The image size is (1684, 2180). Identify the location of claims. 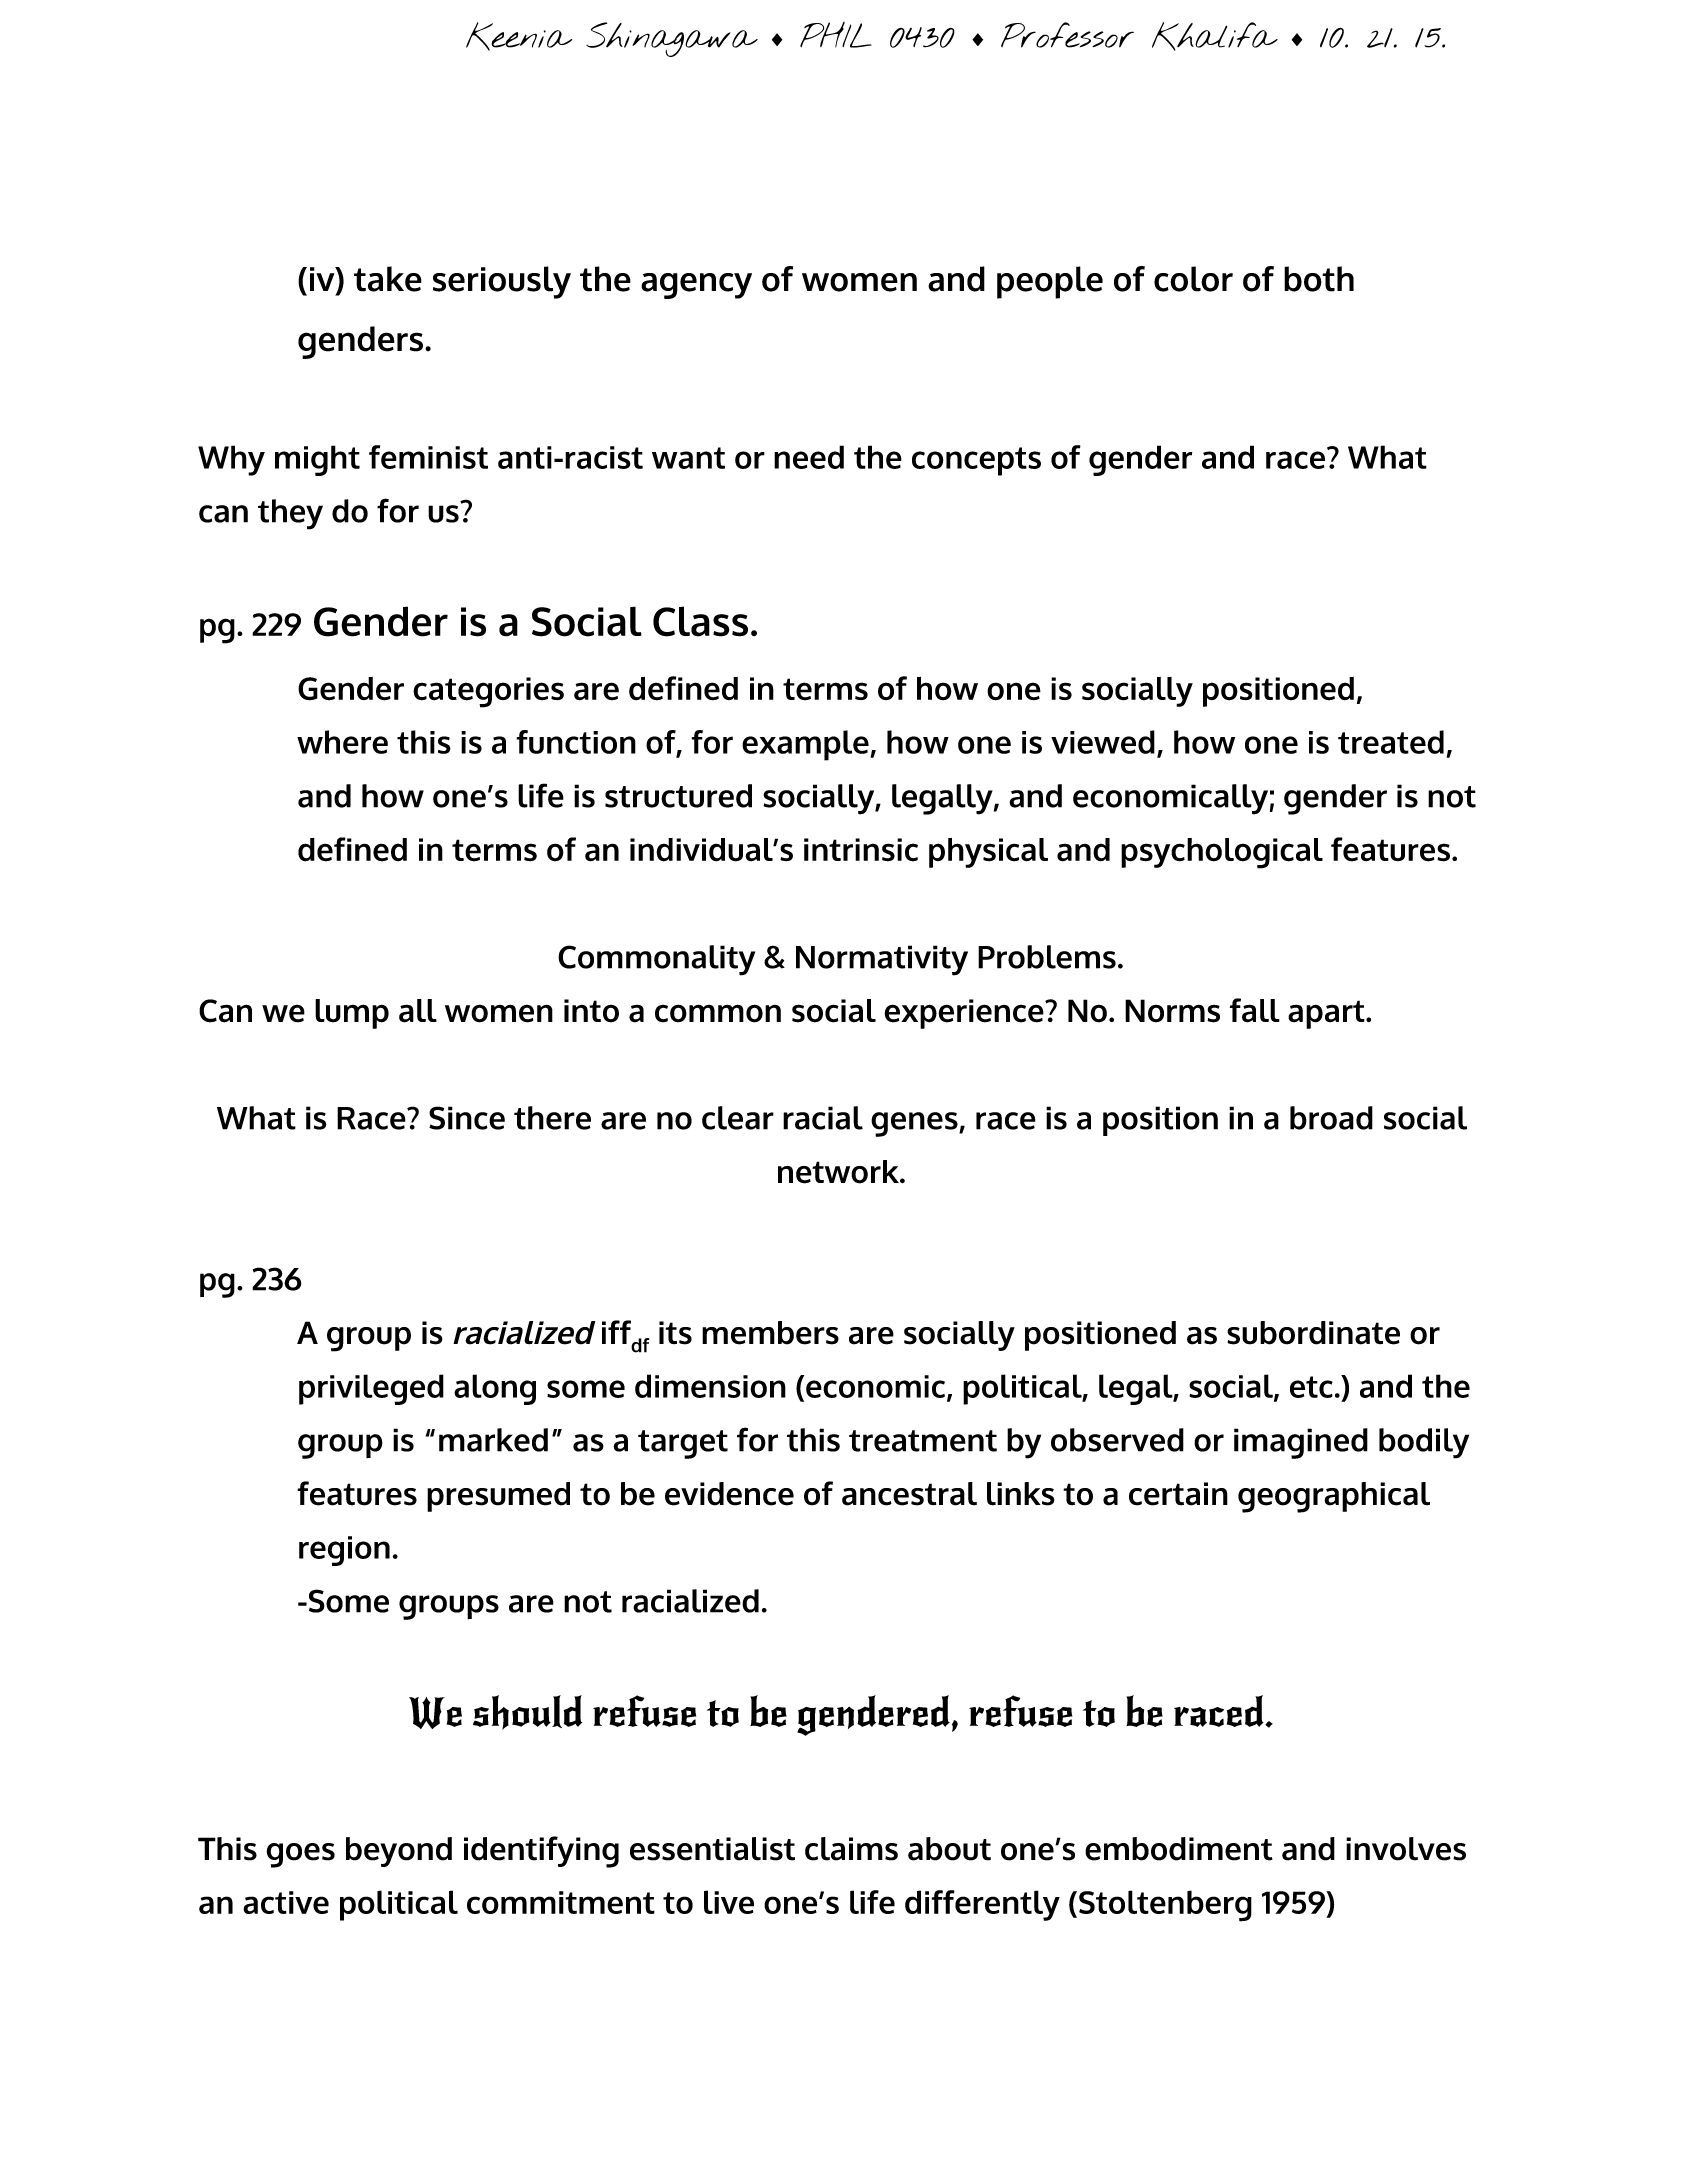
(851, 1849).
